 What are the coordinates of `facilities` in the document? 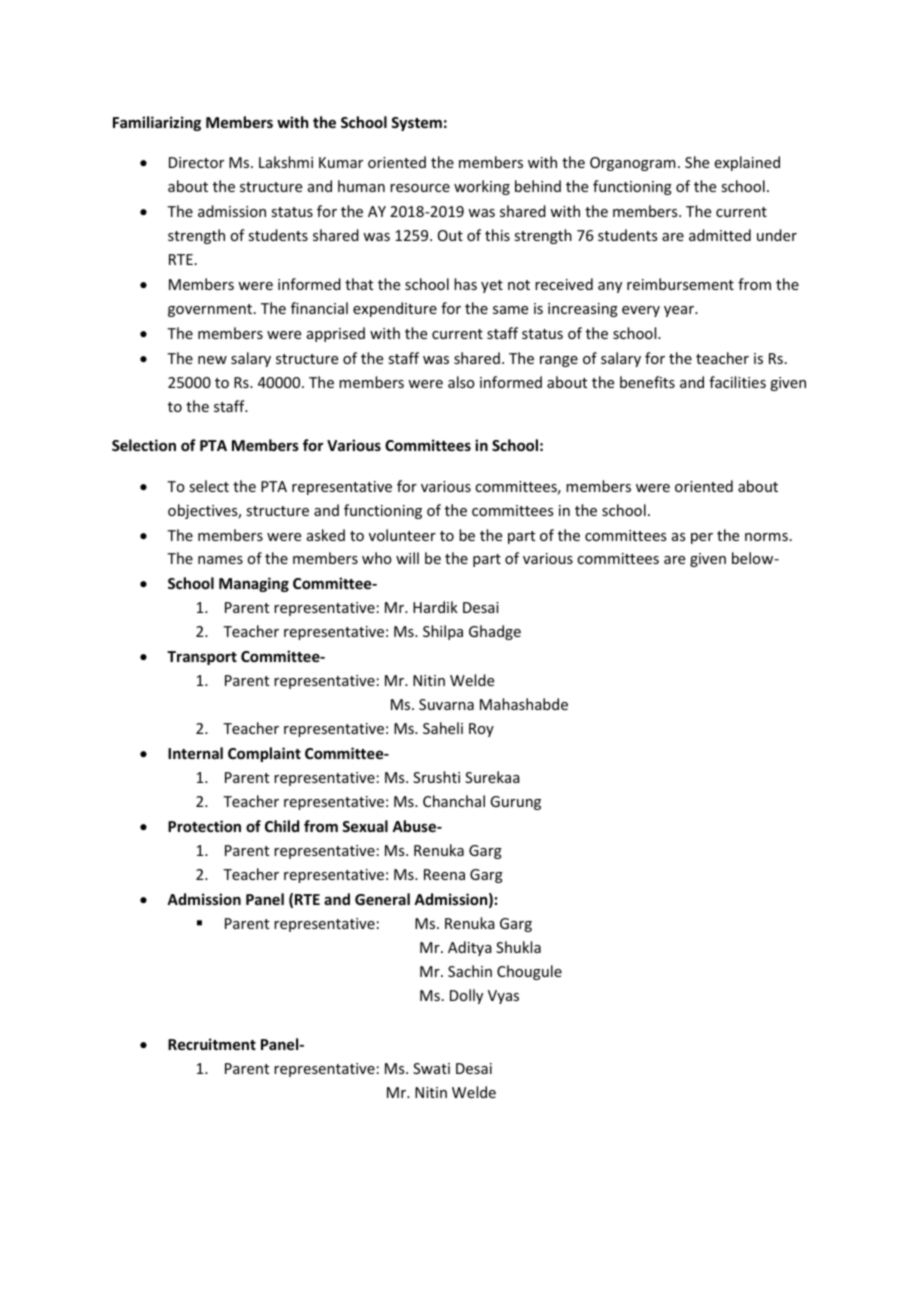 It's located at (737, 382).
